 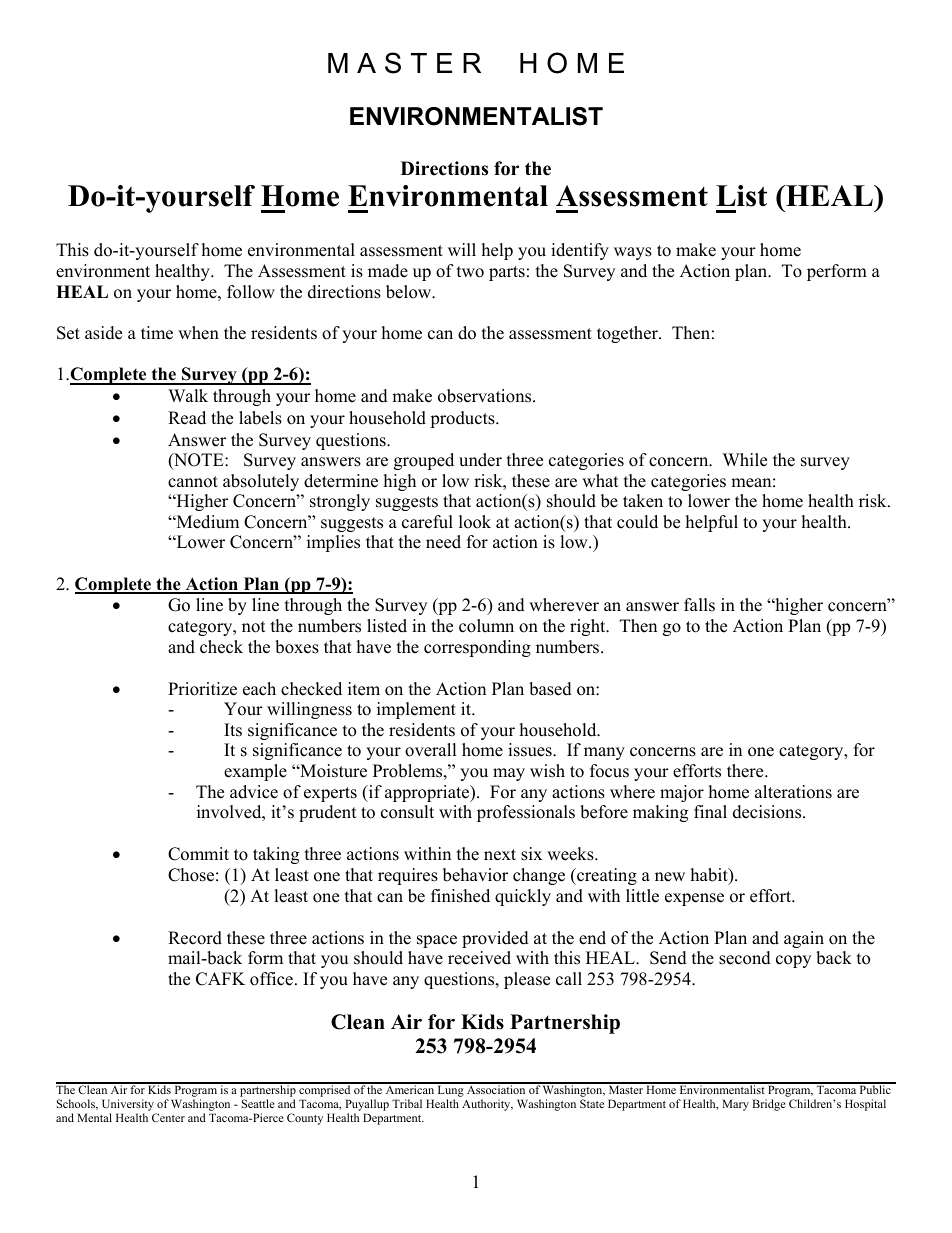 What do you see at coordinates (443, 542) in the screenshot?
I see `need` at bounding box center [443, 542].
